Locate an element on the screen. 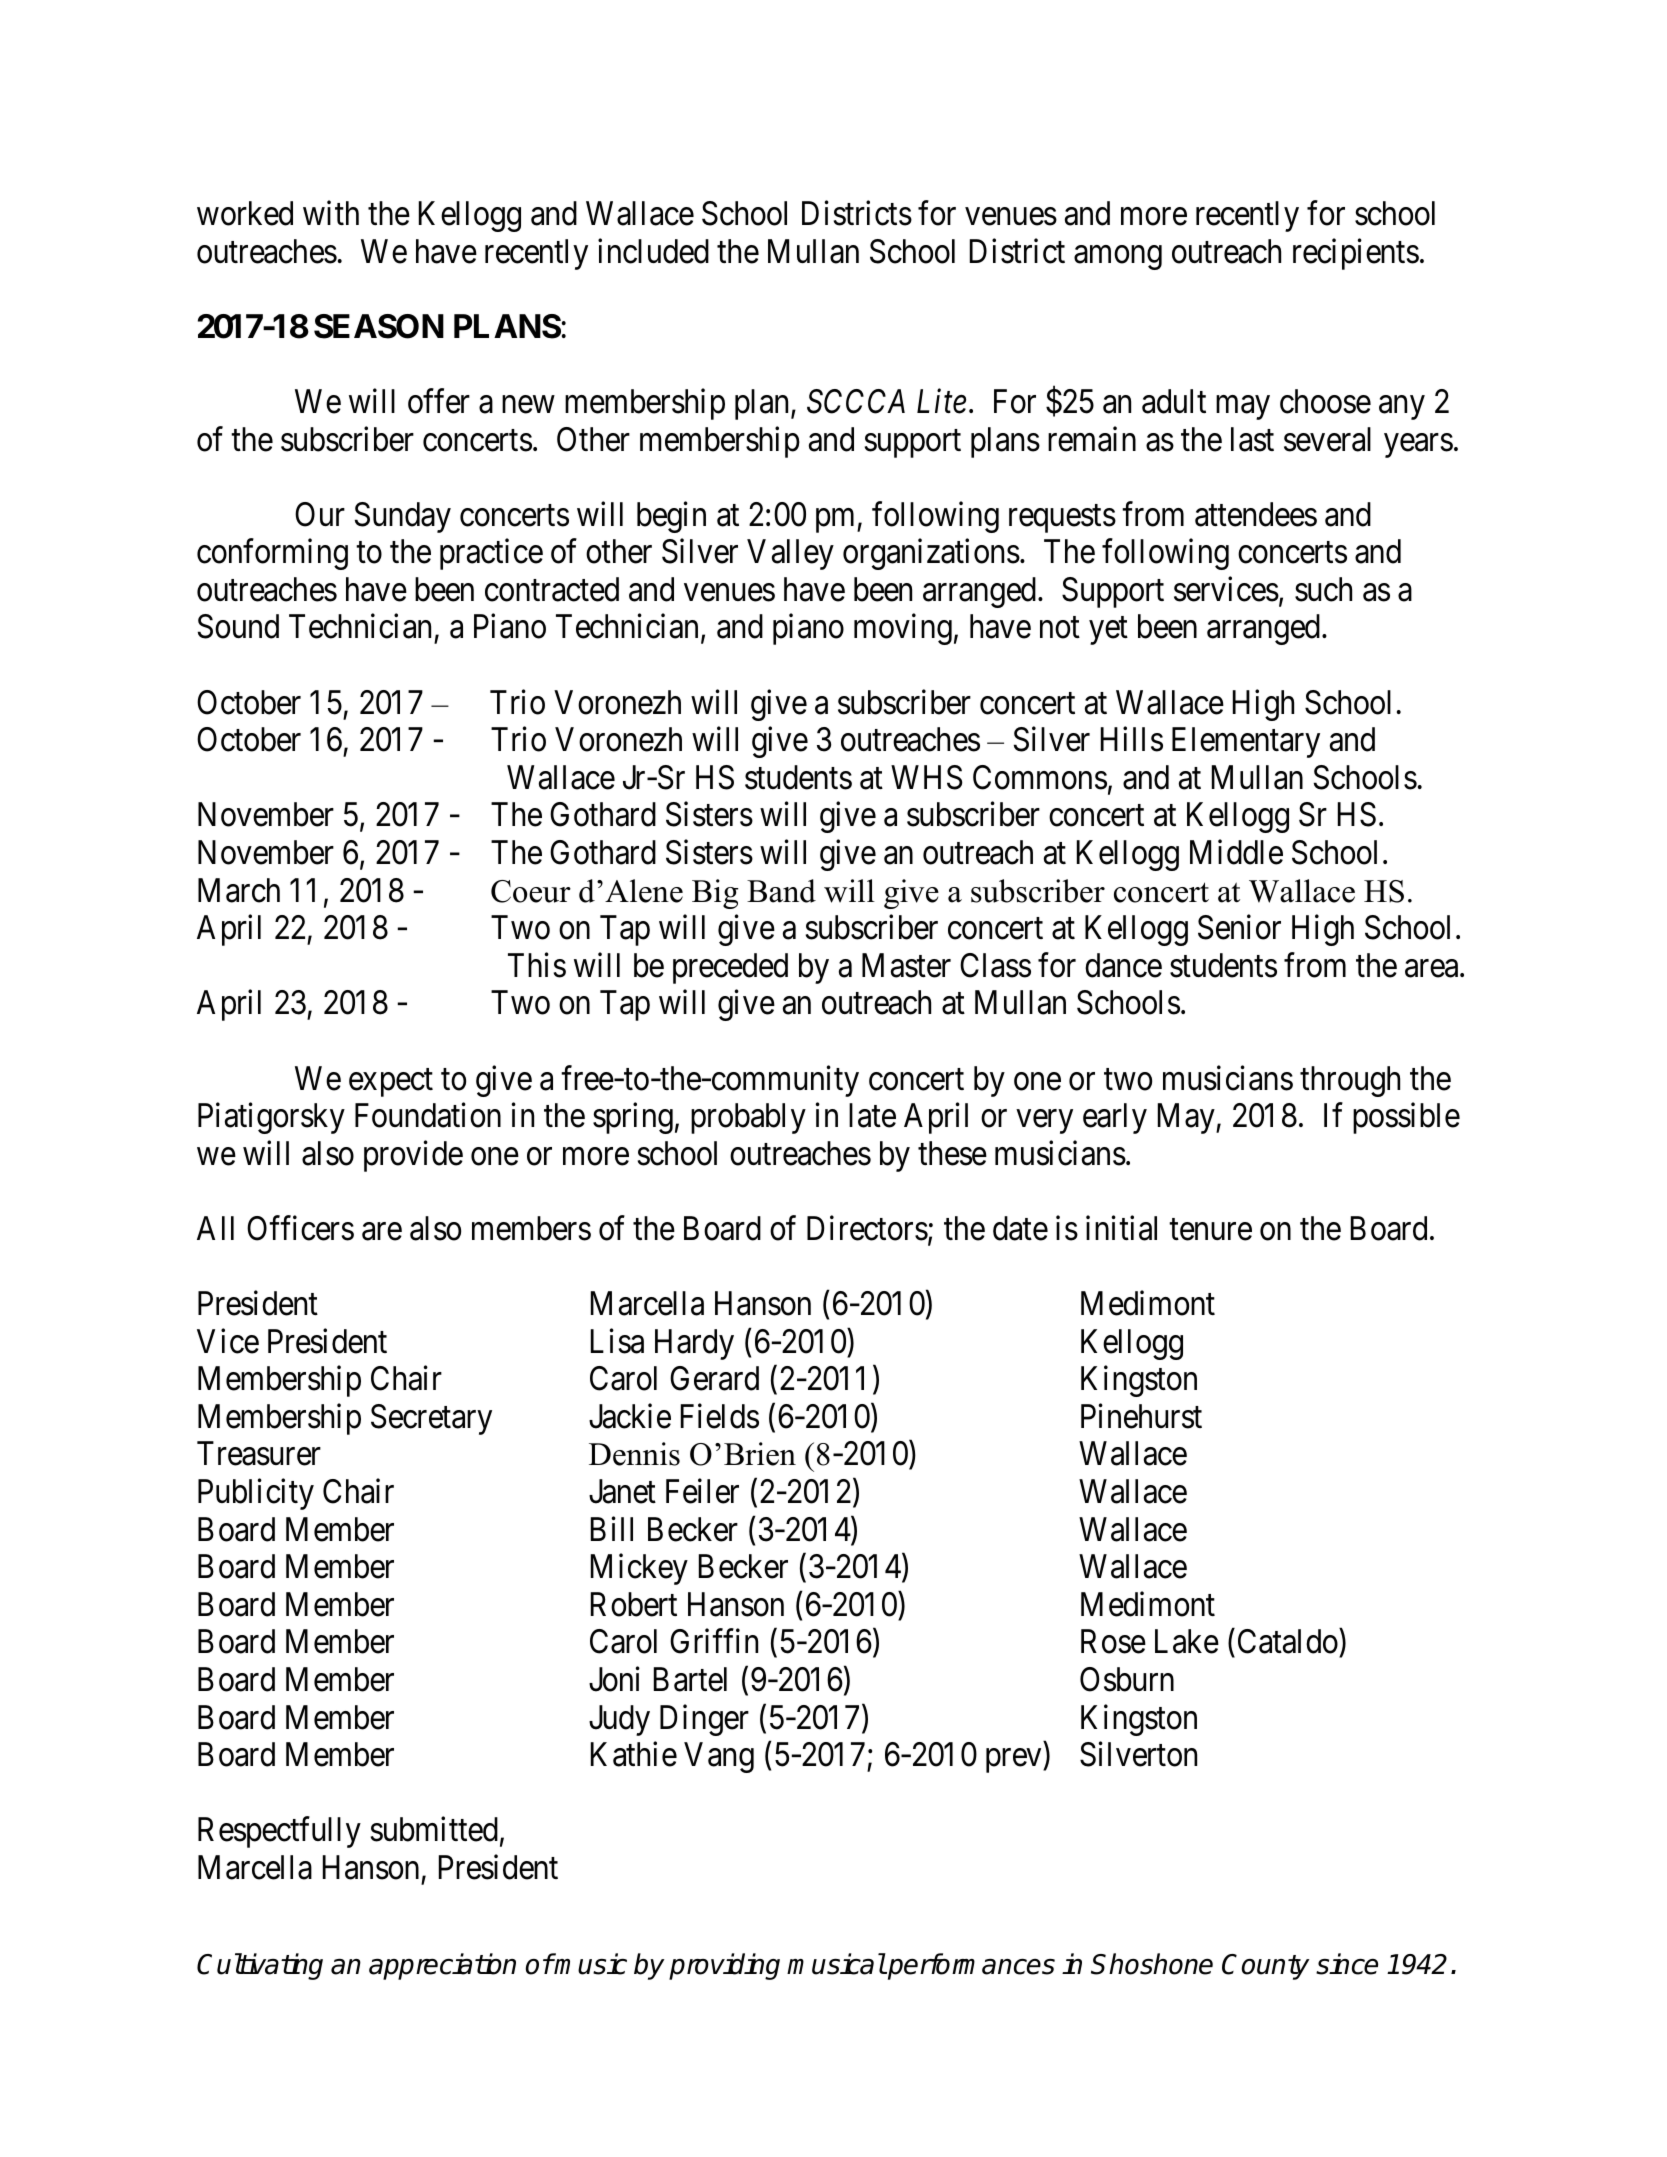  Directors is located at coordinates (867, 1228).
